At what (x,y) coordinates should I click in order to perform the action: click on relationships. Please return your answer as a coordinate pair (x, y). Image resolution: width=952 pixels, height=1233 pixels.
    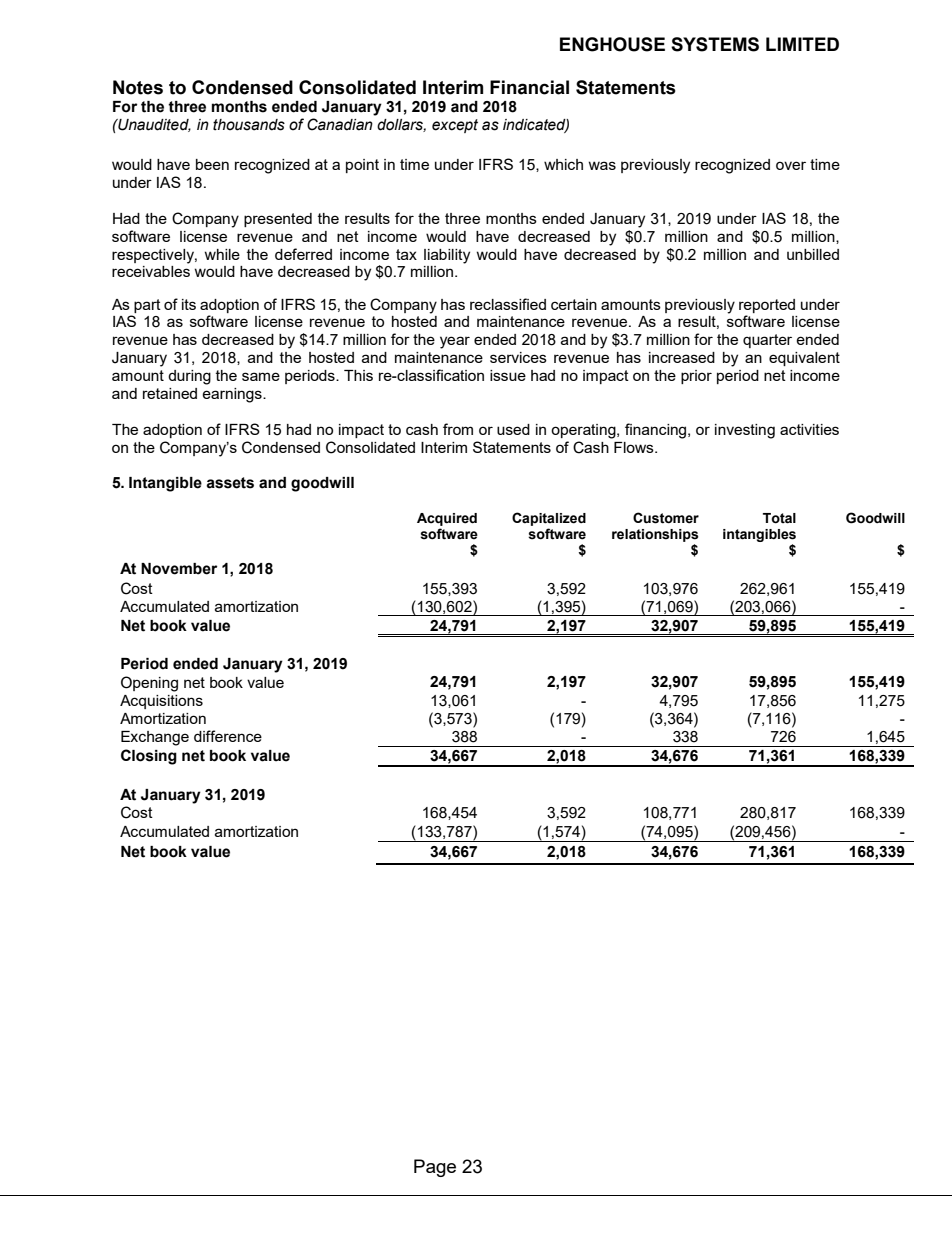
    Looking at the image, I should click on (655, 535).
